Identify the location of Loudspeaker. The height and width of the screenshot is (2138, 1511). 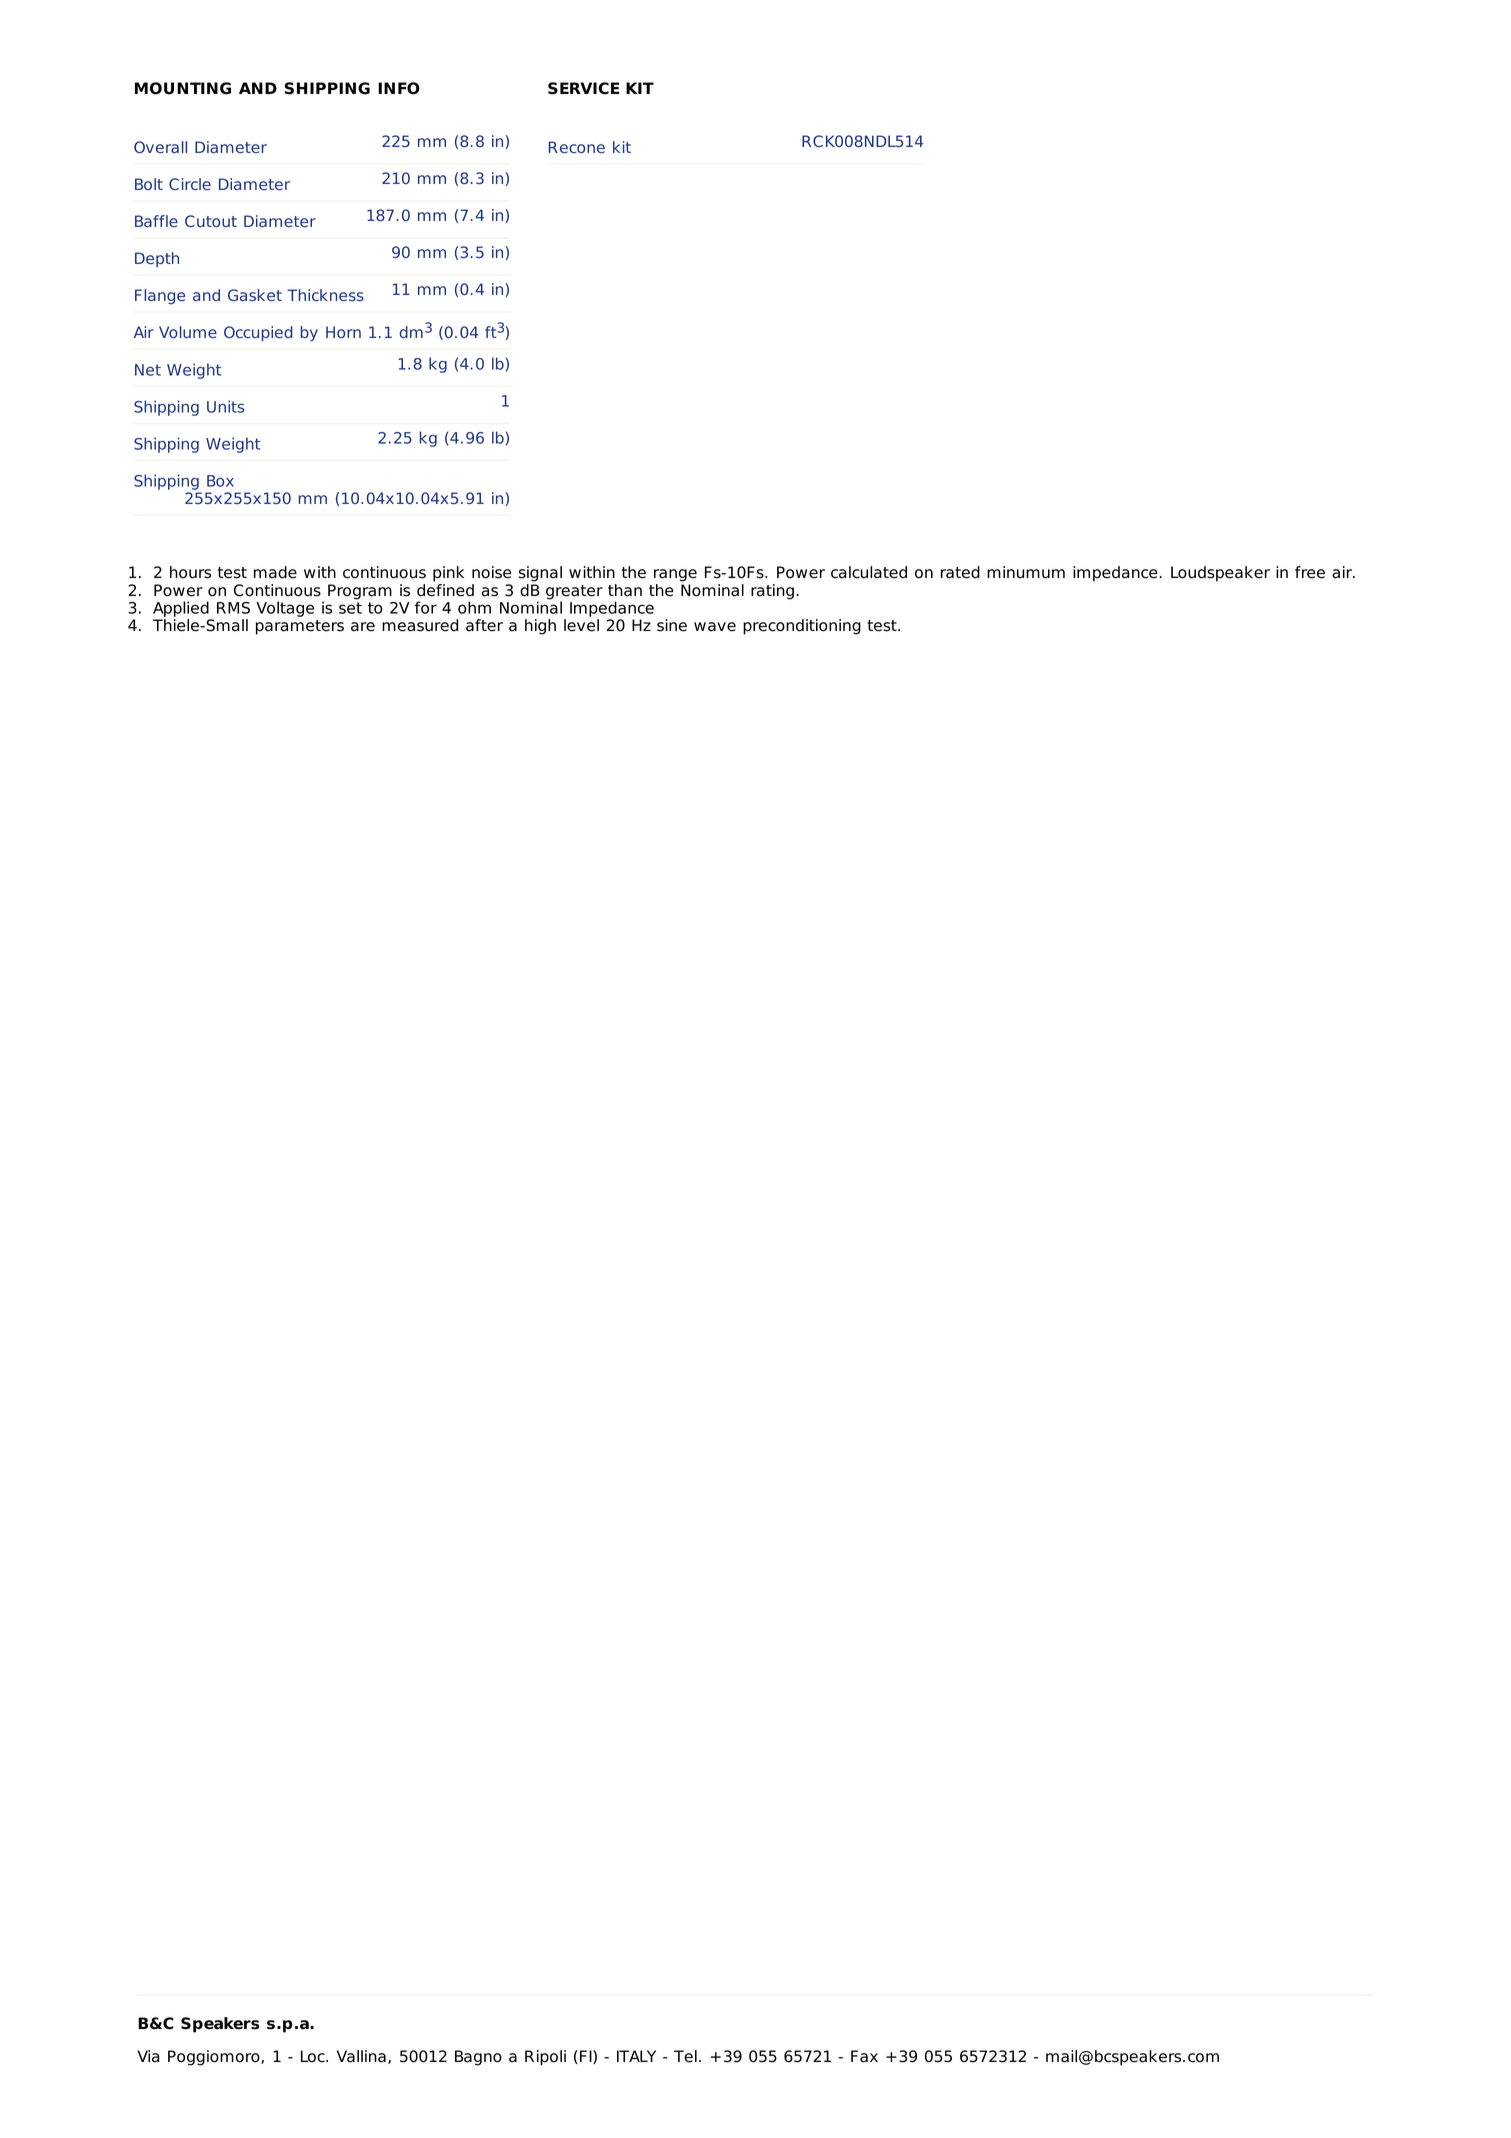
(1220, 574).
